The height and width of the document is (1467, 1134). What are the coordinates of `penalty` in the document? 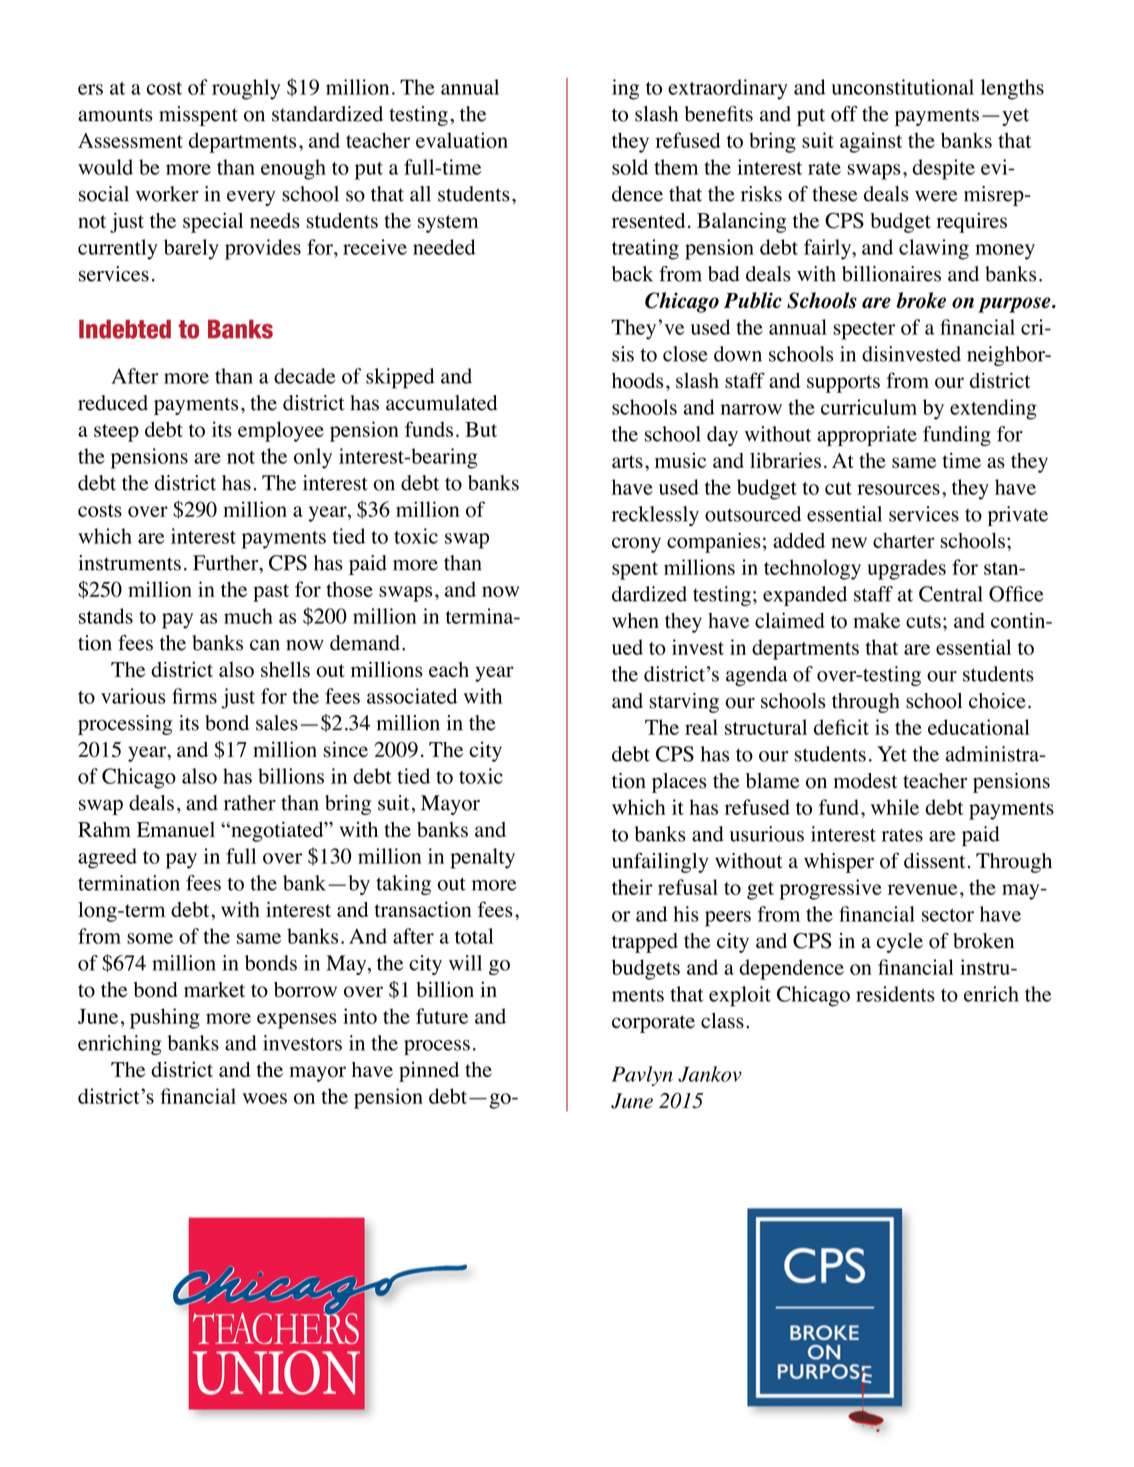 It's located at (482, 858).
